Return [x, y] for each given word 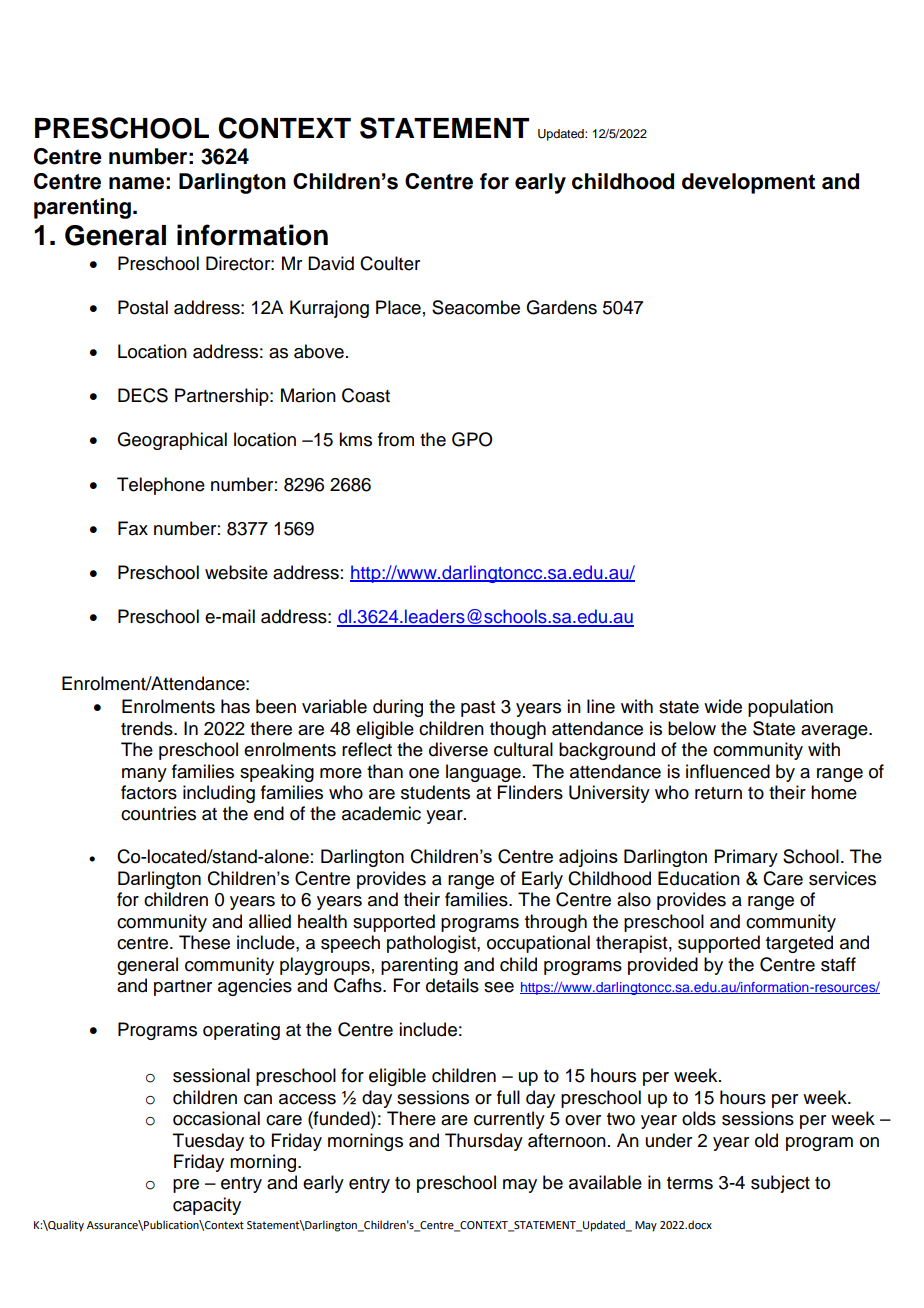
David [331, 263]
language [483, 773]
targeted [799, 944]
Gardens [561, 307]
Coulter [390, 263]
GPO [472, 439]
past [478, 709]
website [236, 572]
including [219, 794]
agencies [255, 987]
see [499, 987]
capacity [207, 1206]
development [748, 183]
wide [723, 706]
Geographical [172, 441]
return [718, 793]
